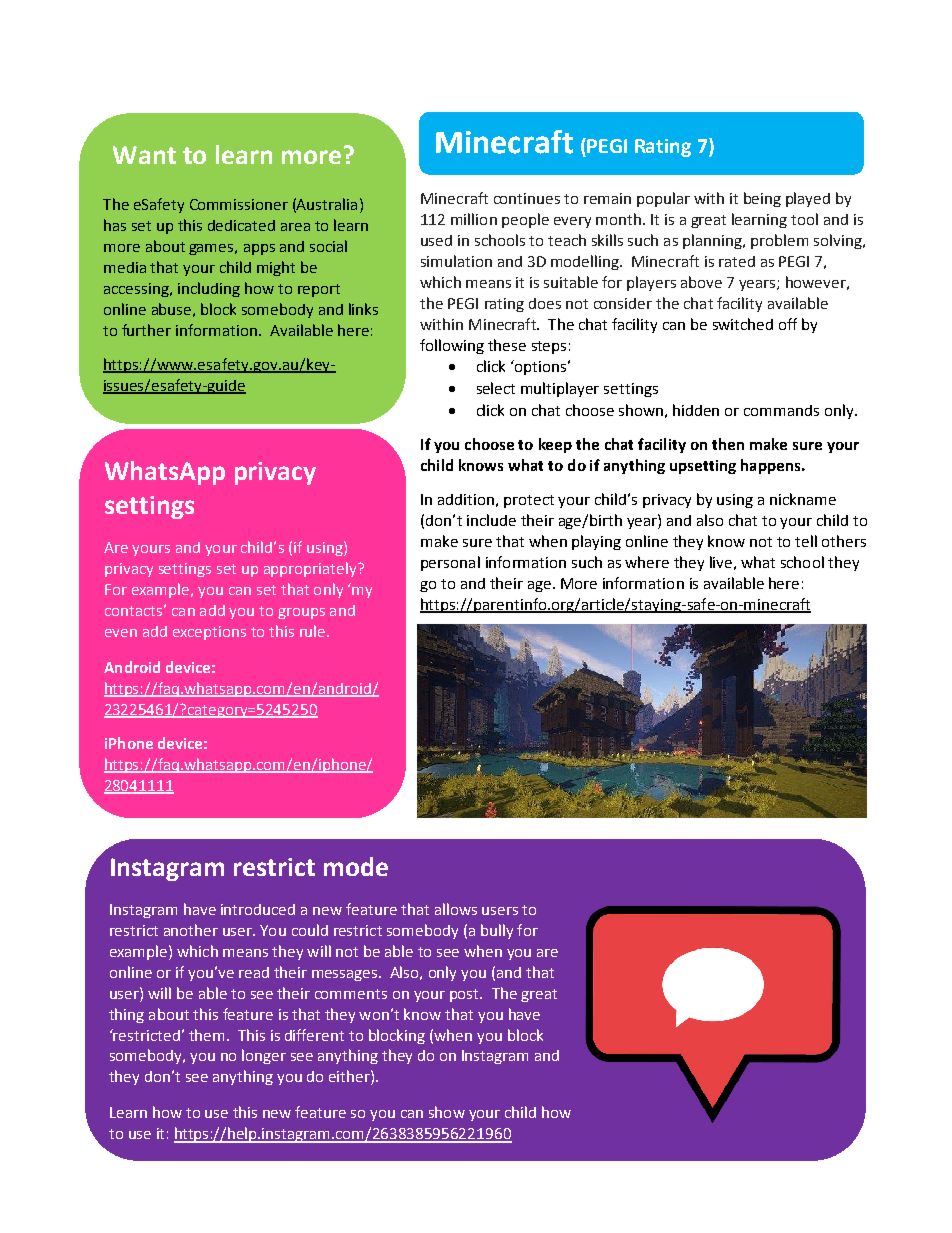 The width and height of the image is (952, 1233). Describe the element at coordinates (527, 198) in the image. I see `continues` at that location.
